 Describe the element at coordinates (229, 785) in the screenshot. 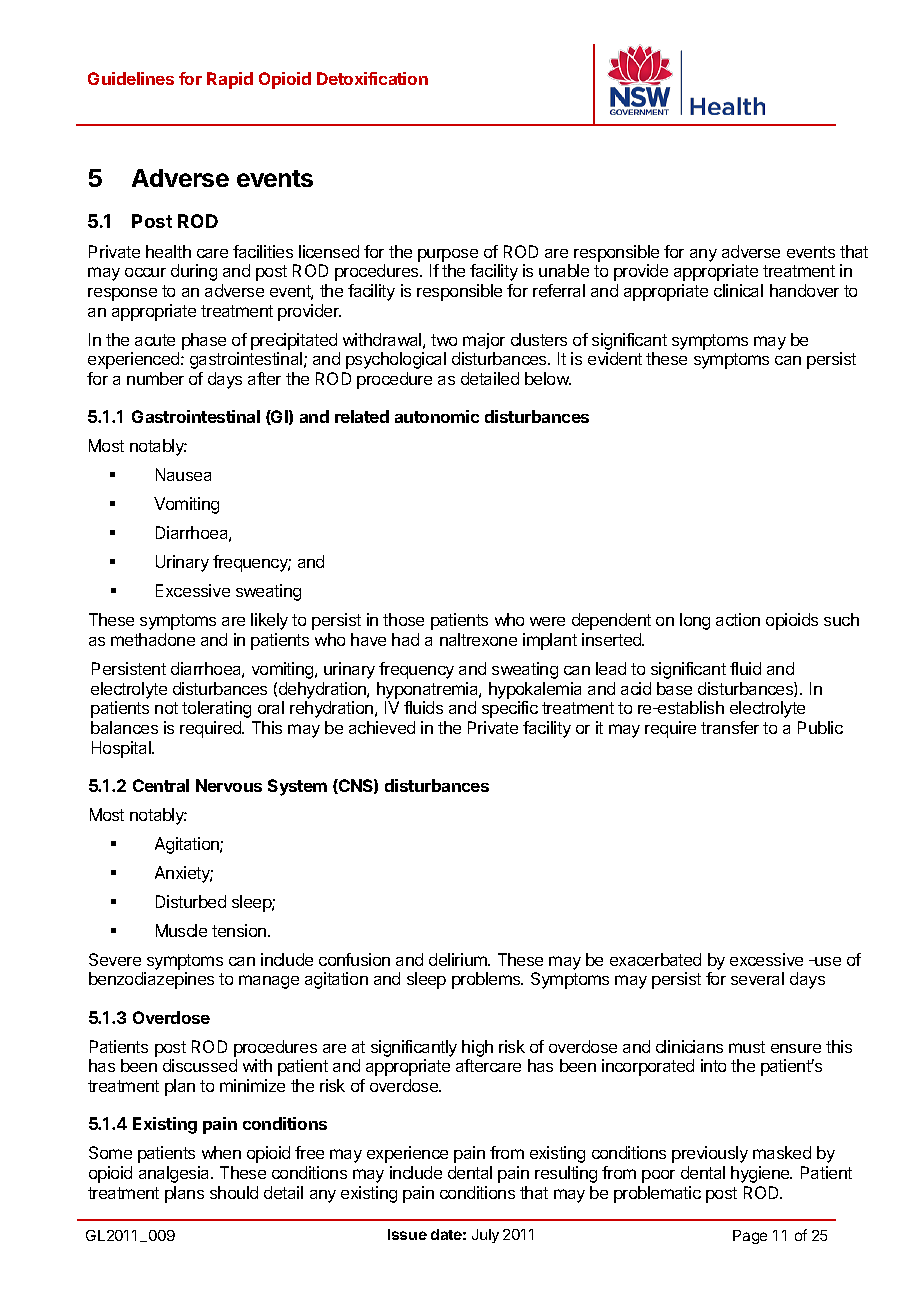

I see `Nervous` at that location.
